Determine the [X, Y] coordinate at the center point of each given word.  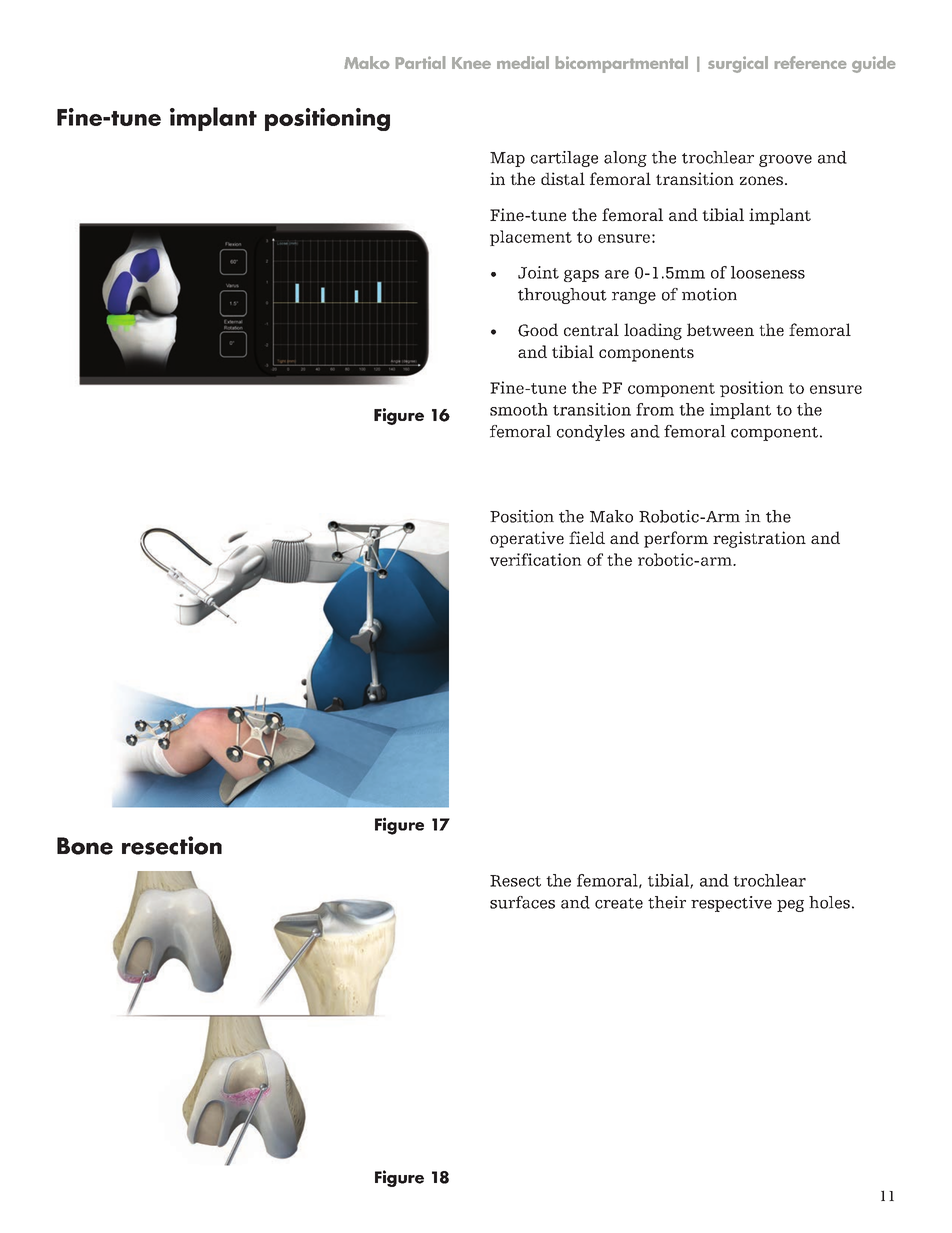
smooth [519, 409]
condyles [591, 433]
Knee [471, 63]
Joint [538, 272]
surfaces [522, 902]
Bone [85, 846]
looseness [768, 272]
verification [536, 559]
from [655, 409]
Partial [420, 62]
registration [759, 539]
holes [829, 902]
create [619, 903]
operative [527, 539]
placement [531, 238]
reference [810, 62]
